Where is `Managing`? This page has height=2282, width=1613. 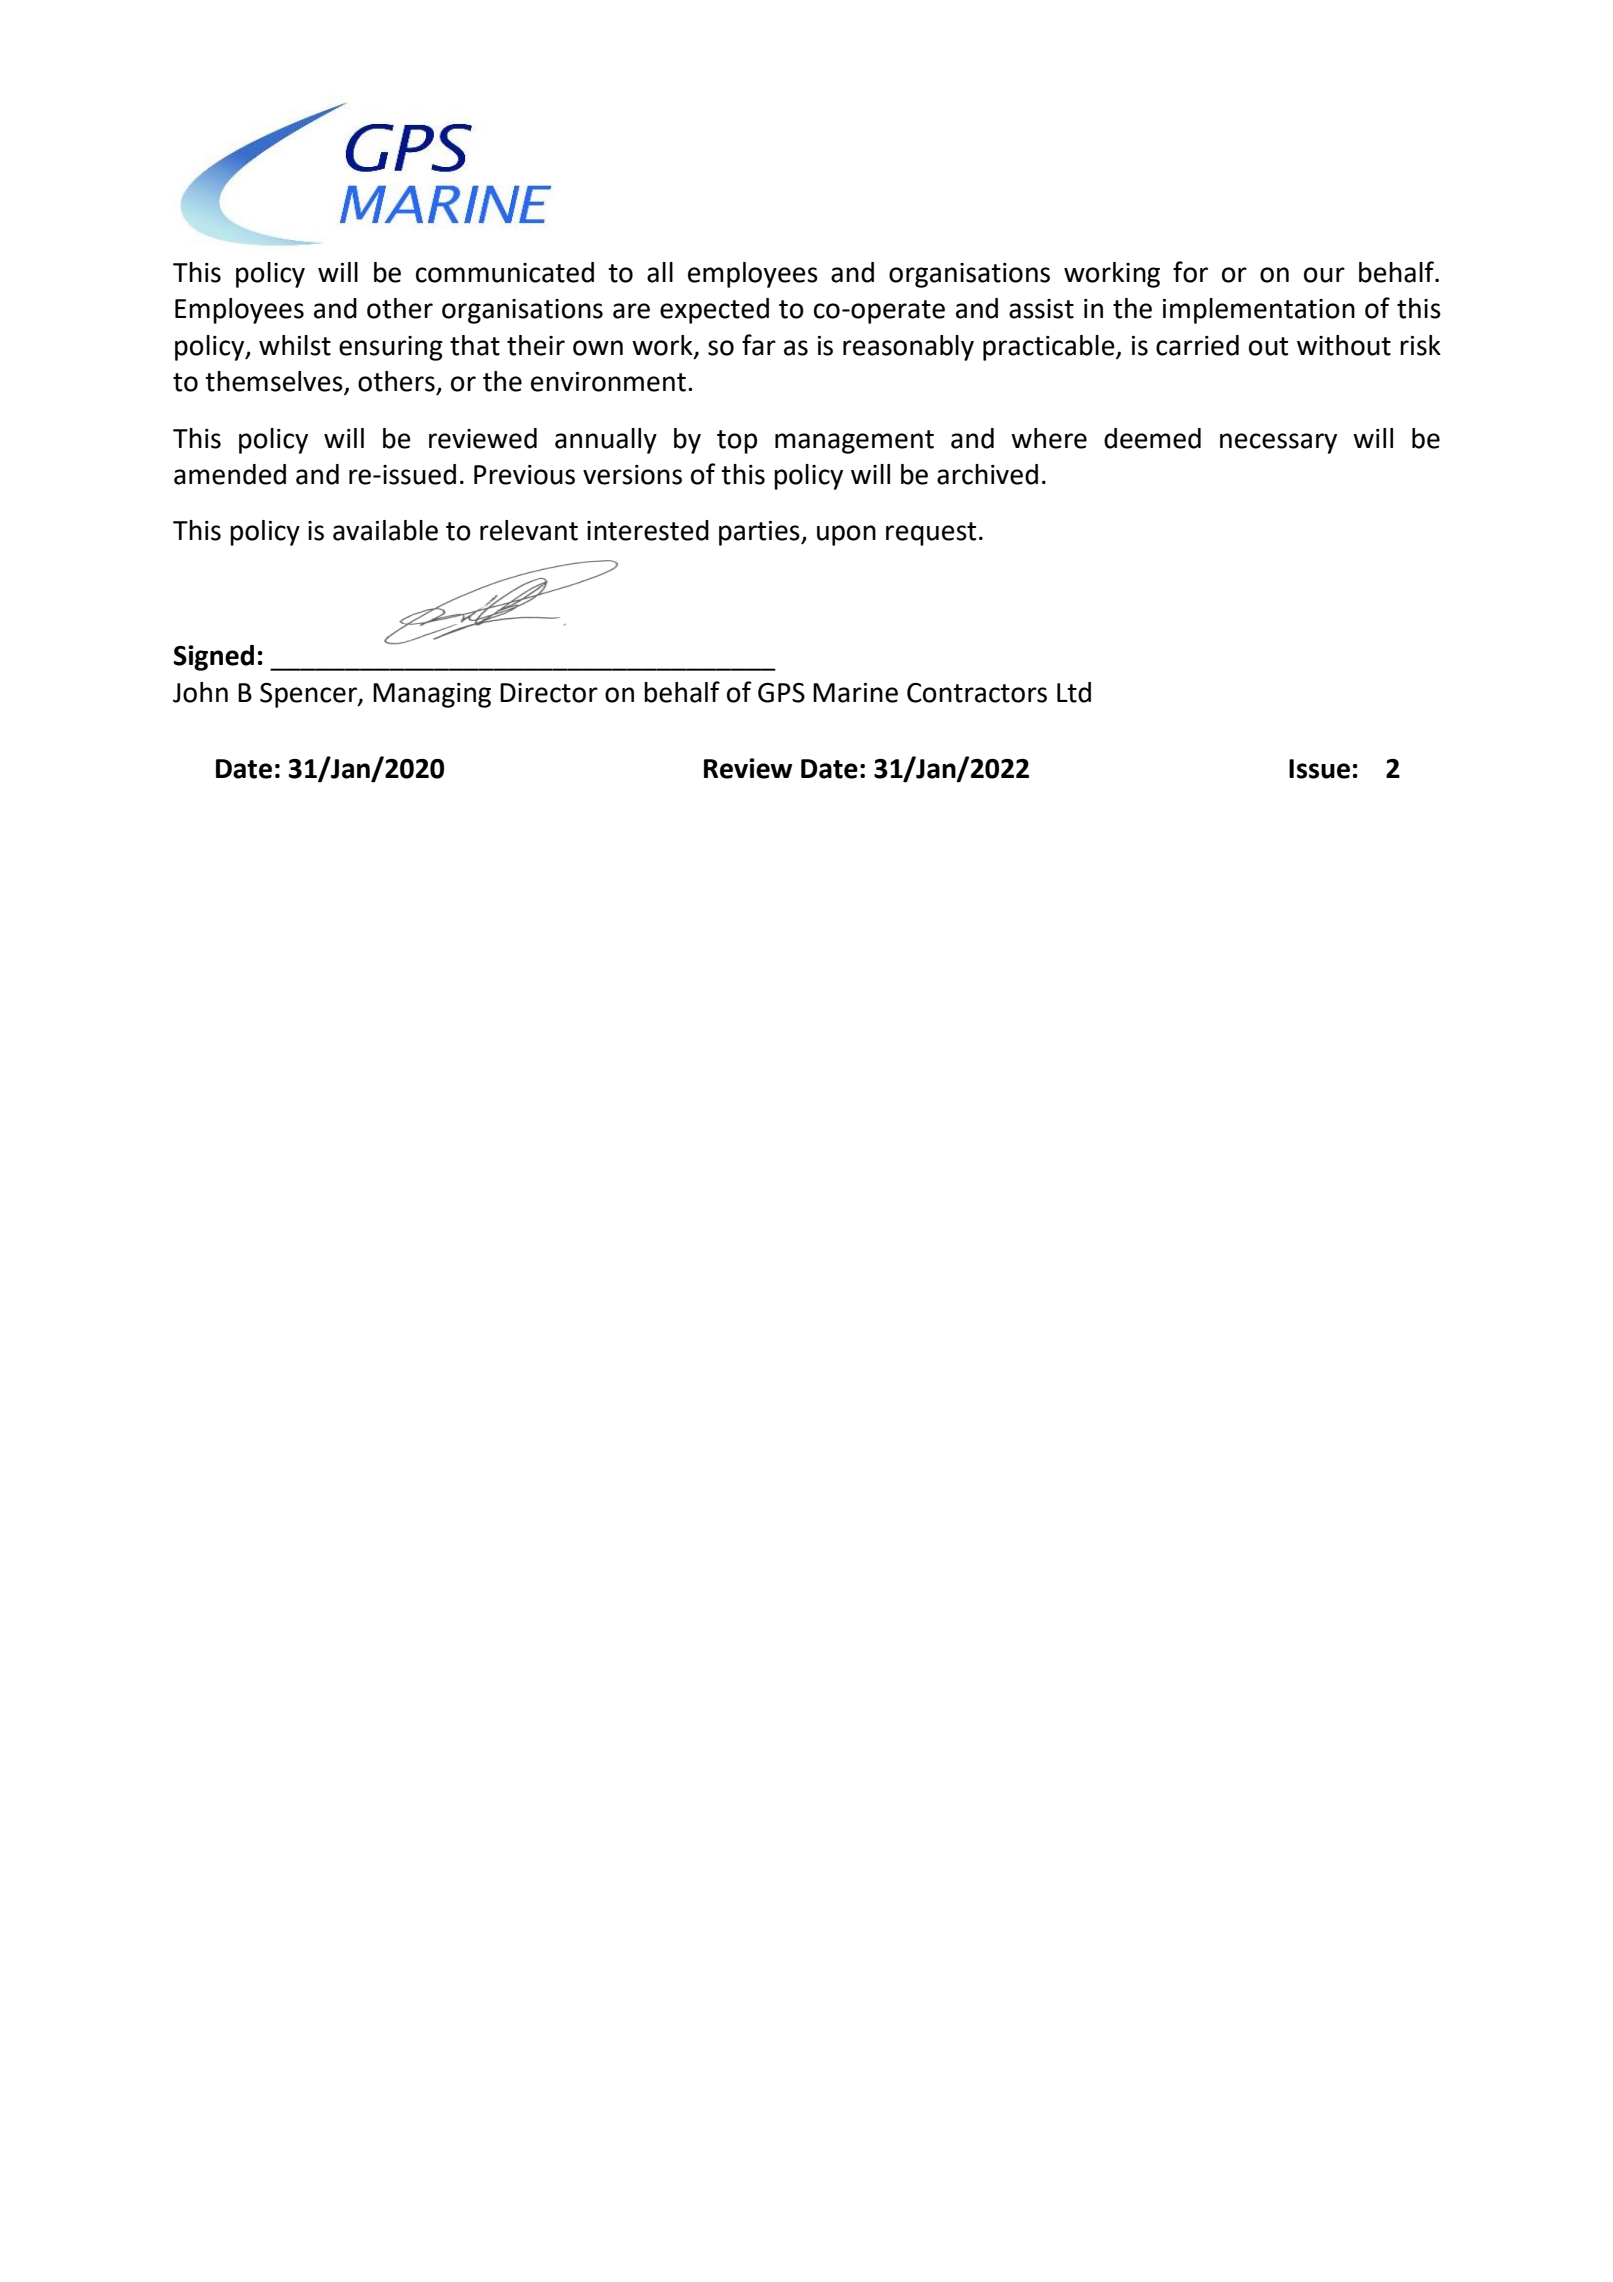
Managing is located at coordinates (432, 695).
